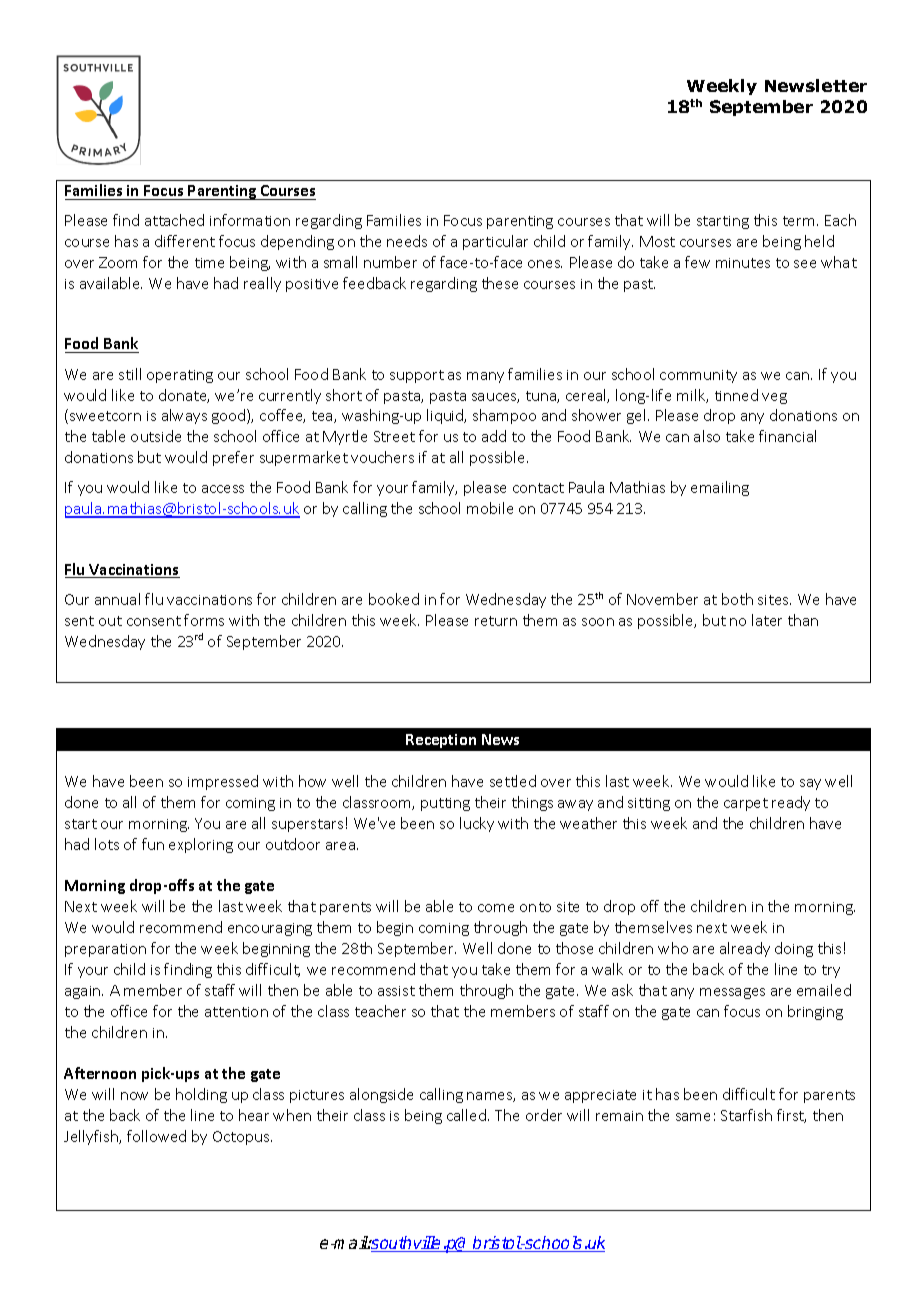  What do you see at coordinates (201, 1095) in the page?
I see `holding` at bounding box center [201, 1095].
